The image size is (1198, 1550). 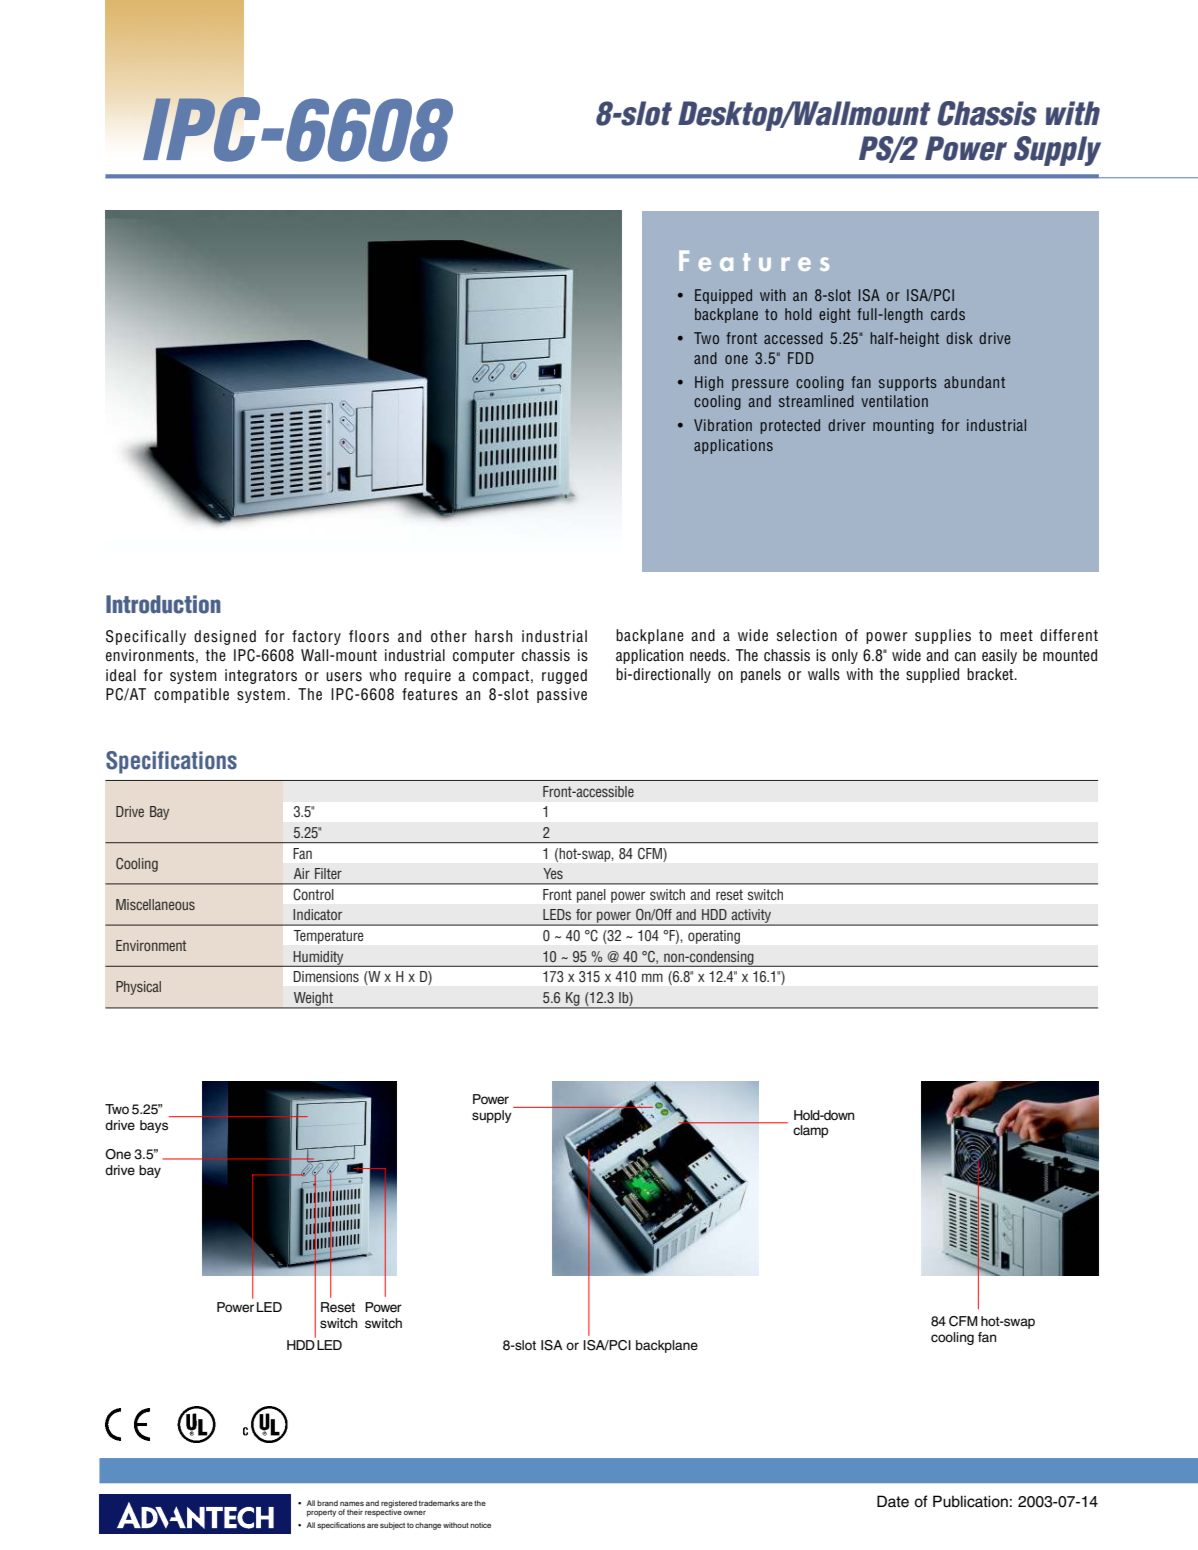 I want to click on bays, so click(x=154, y=1126).
